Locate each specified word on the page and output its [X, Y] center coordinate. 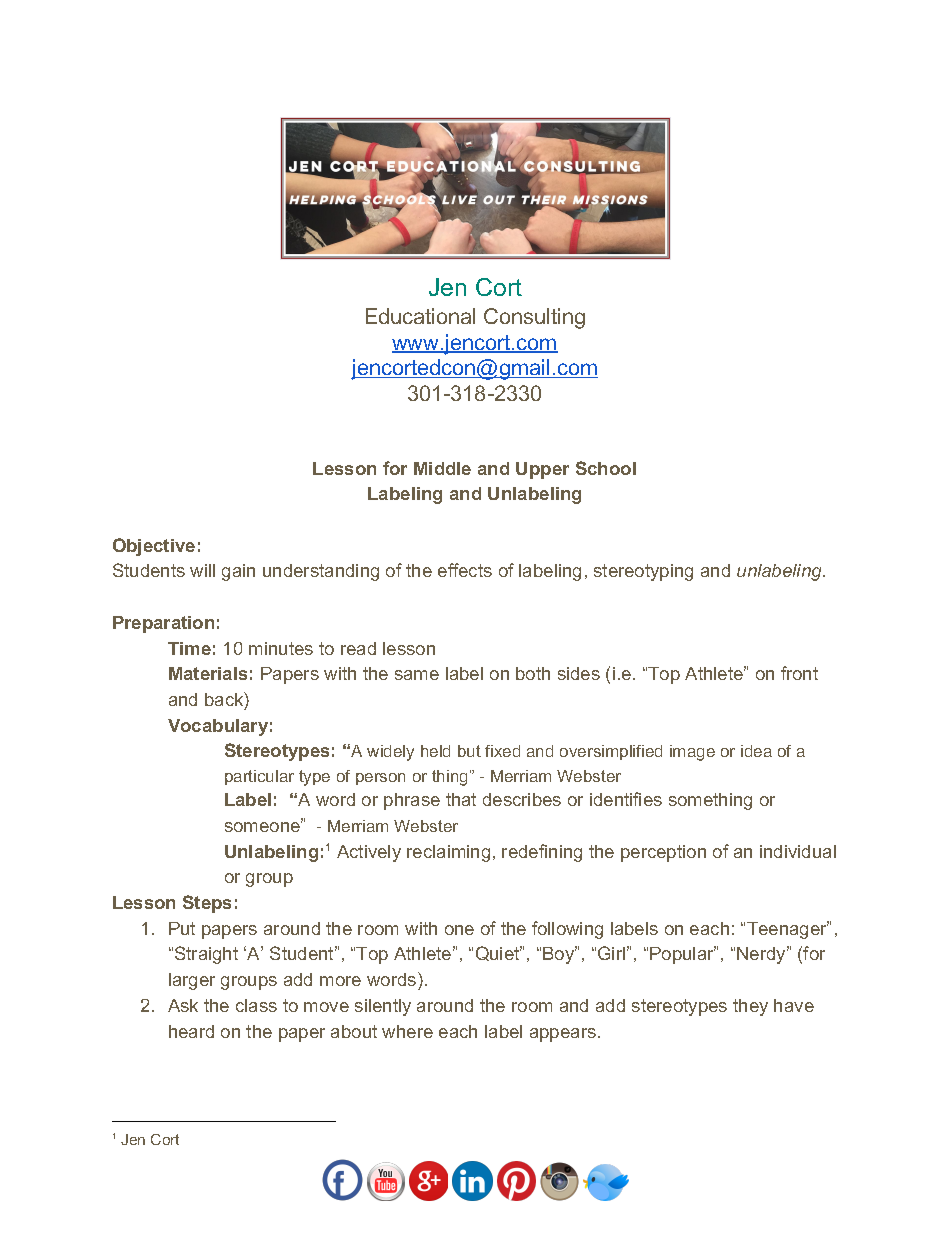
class [256, 1005]
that [461, 799]
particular [259, 777]
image [692, 753]
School [606, 468]
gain [238, 572]
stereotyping [643, 572]
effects [465, 570]
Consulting [534, 318]
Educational [420, 316]
